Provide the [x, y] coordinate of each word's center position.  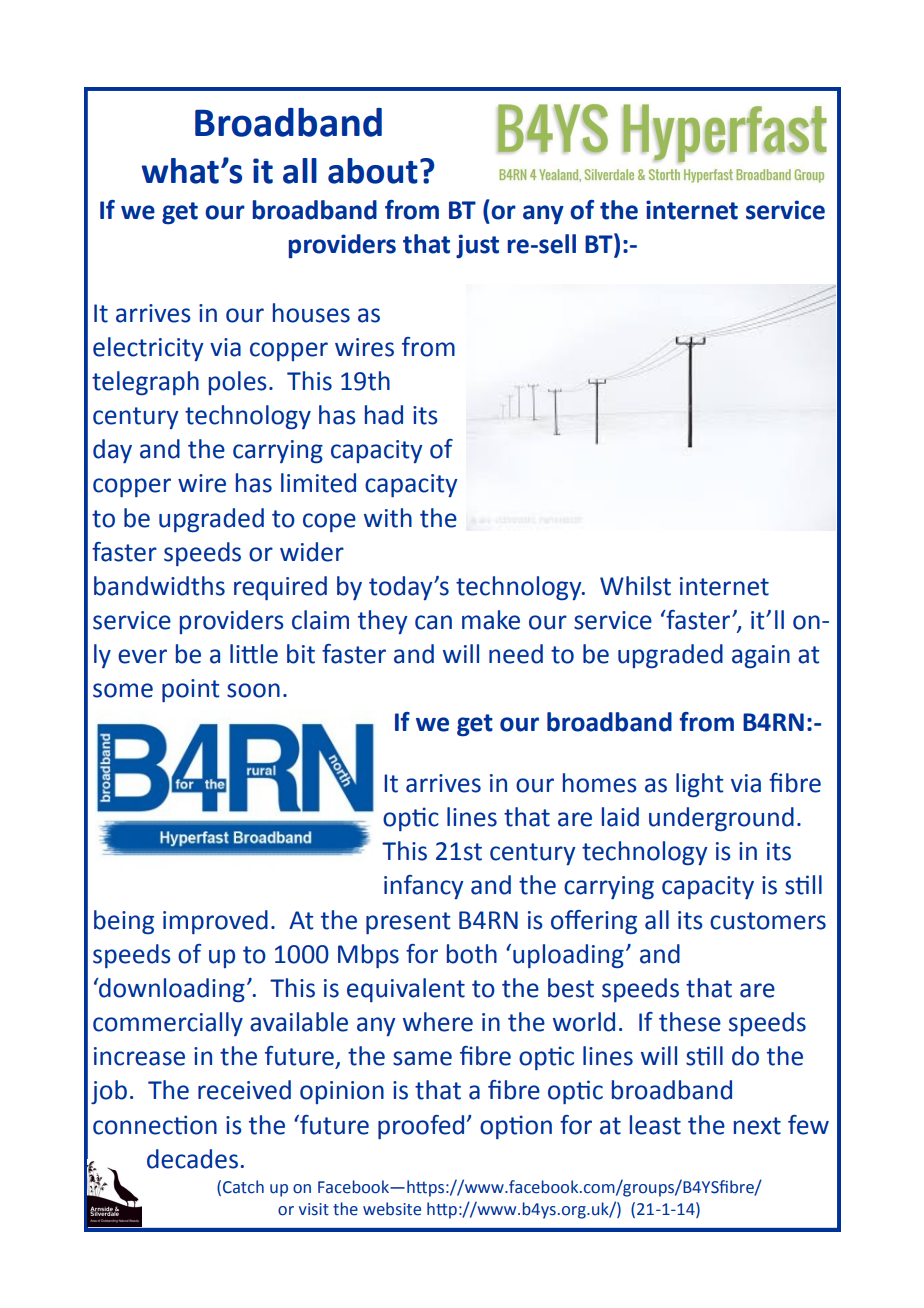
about [373, 171]
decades [192, 1159]
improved [215, 922]
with [388, 518]
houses [311, 313]
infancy [424, 887]
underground [721, 819]
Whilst [635, 586]
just [477, 246]
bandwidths [159, 586]
